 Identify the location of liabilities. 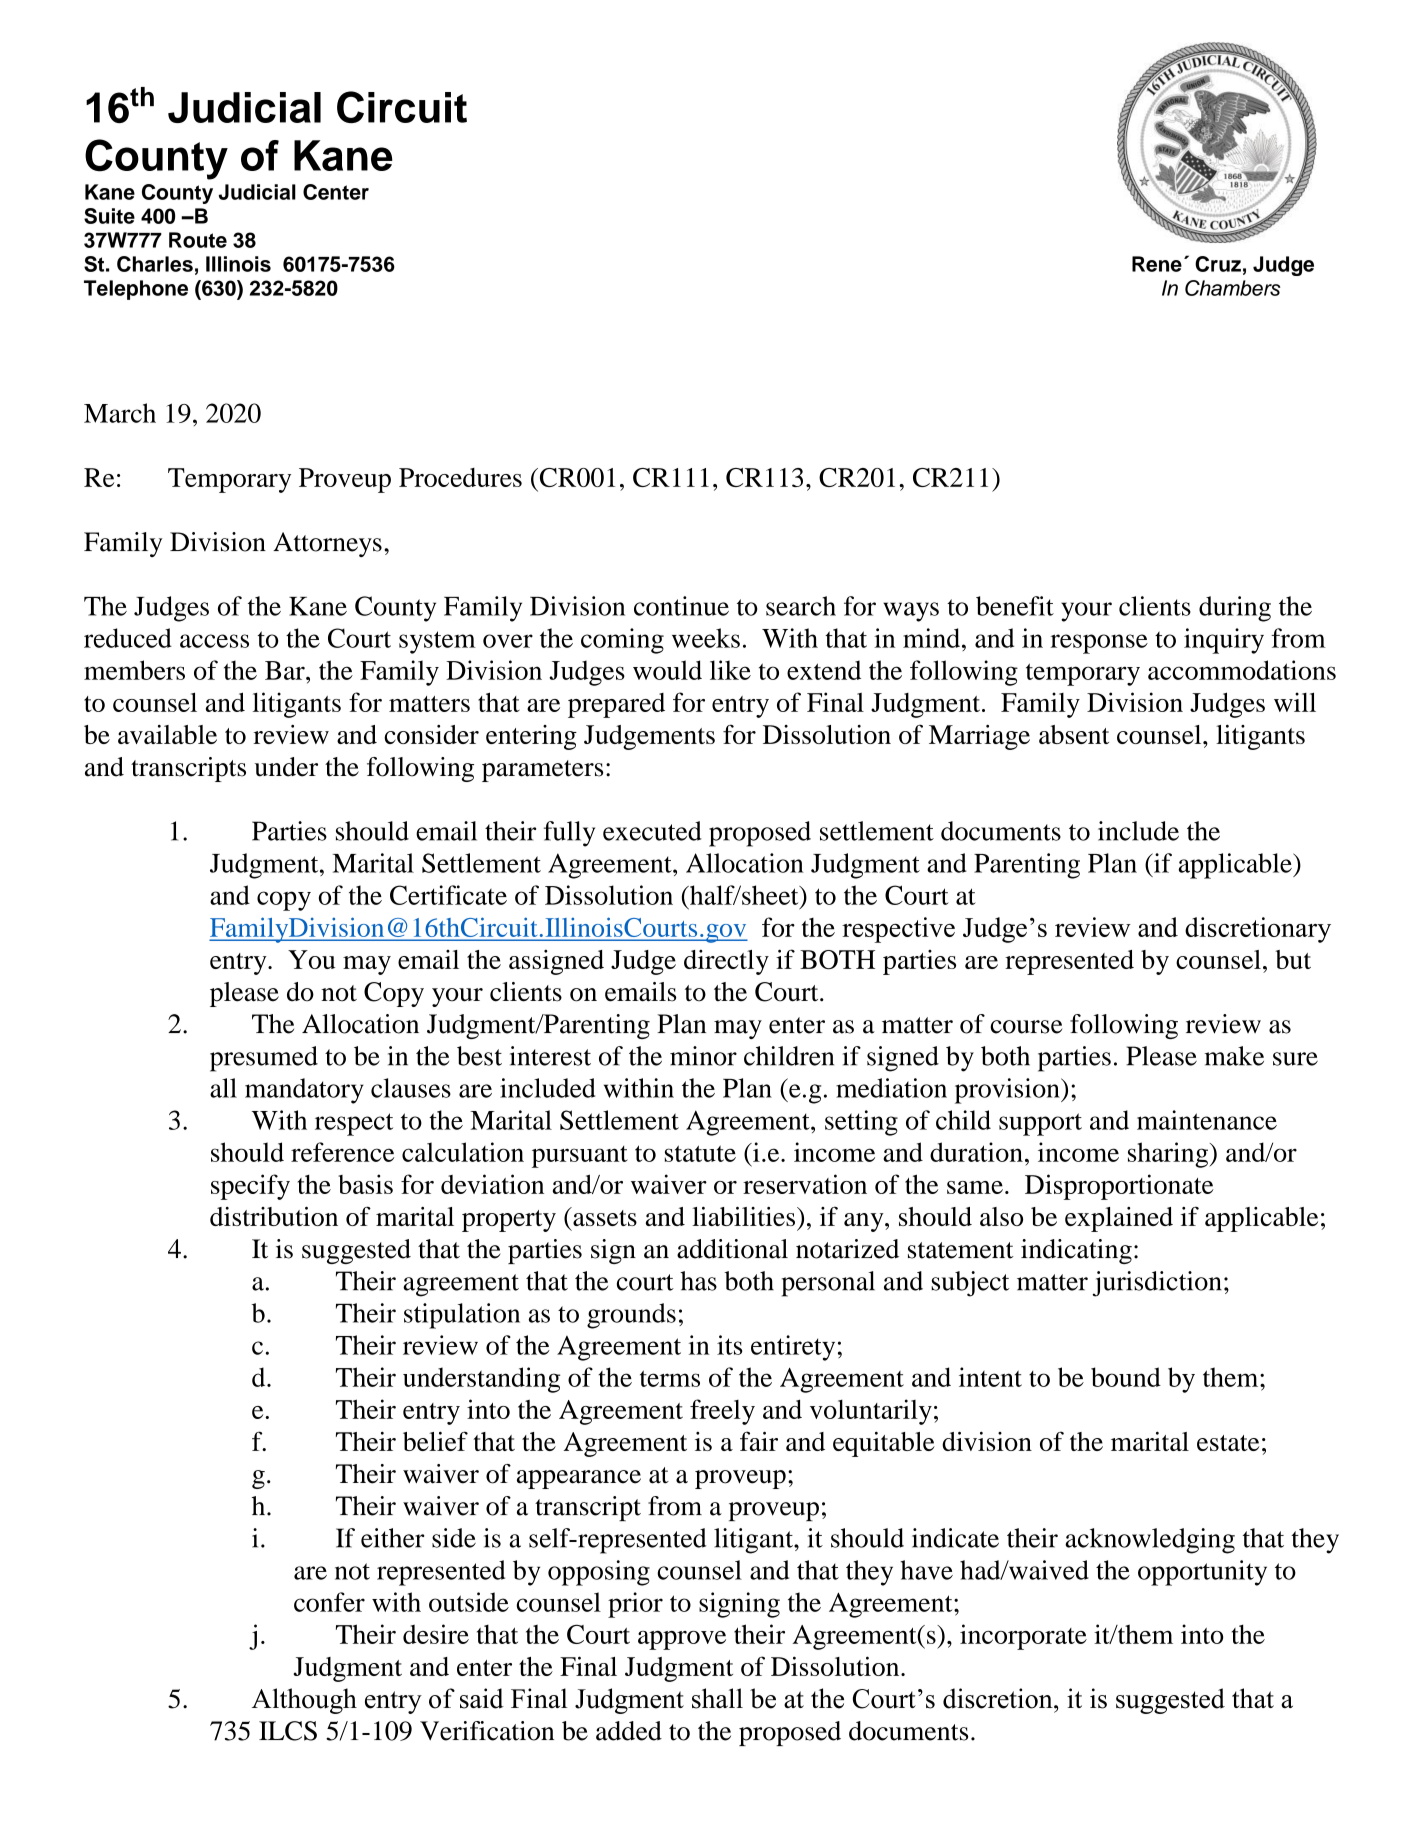
(743, 1216).
